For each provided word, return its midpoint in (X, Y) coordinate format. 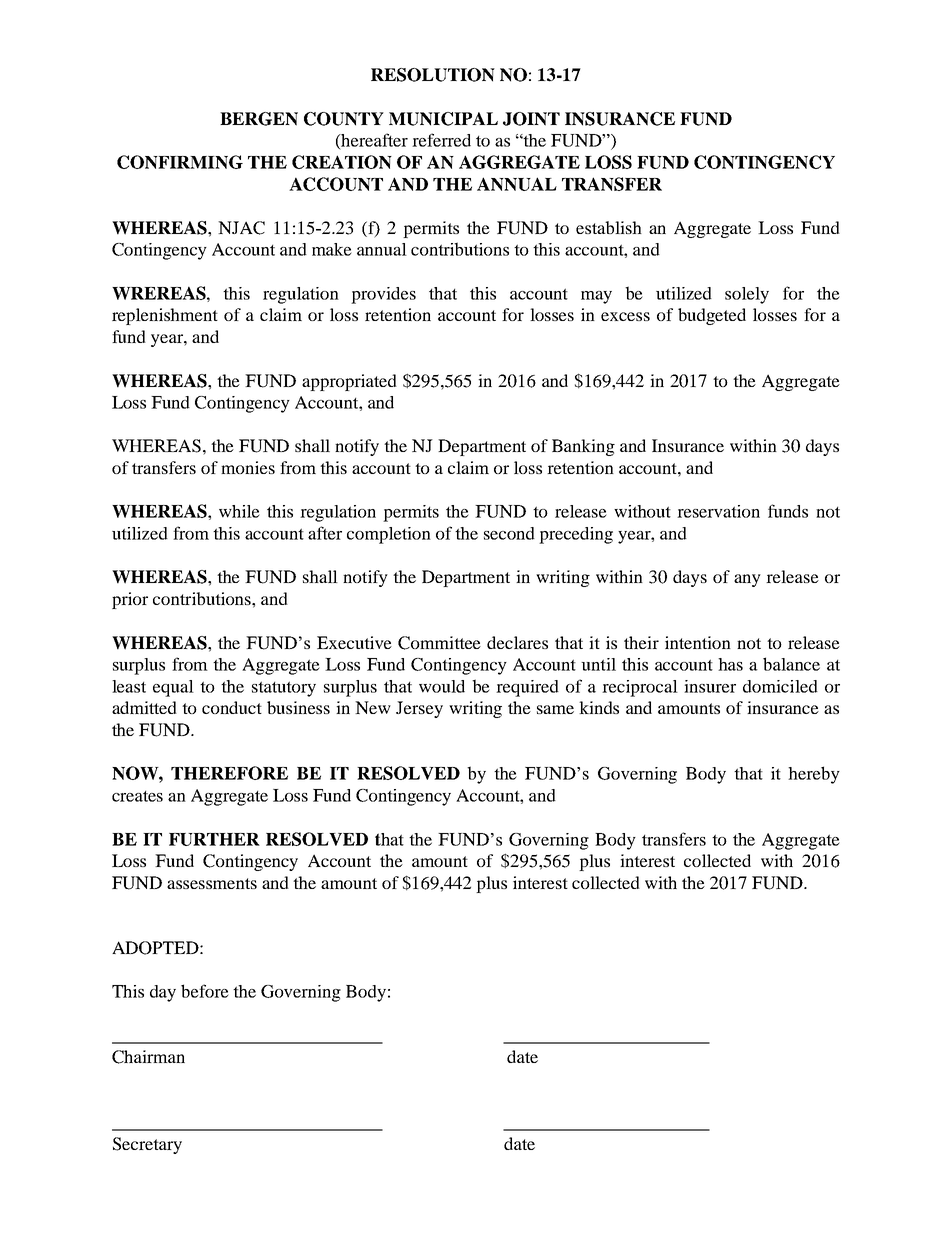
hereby (814, 775)
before (205, 991)
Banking (583, 447)
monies (248, 467)
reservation (718, 511)
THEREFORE (229, 773)
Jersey (419, 709)
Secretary (147, 1145)
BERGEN (259, 119)
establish (609, 227)
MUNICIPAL (443, 119)
